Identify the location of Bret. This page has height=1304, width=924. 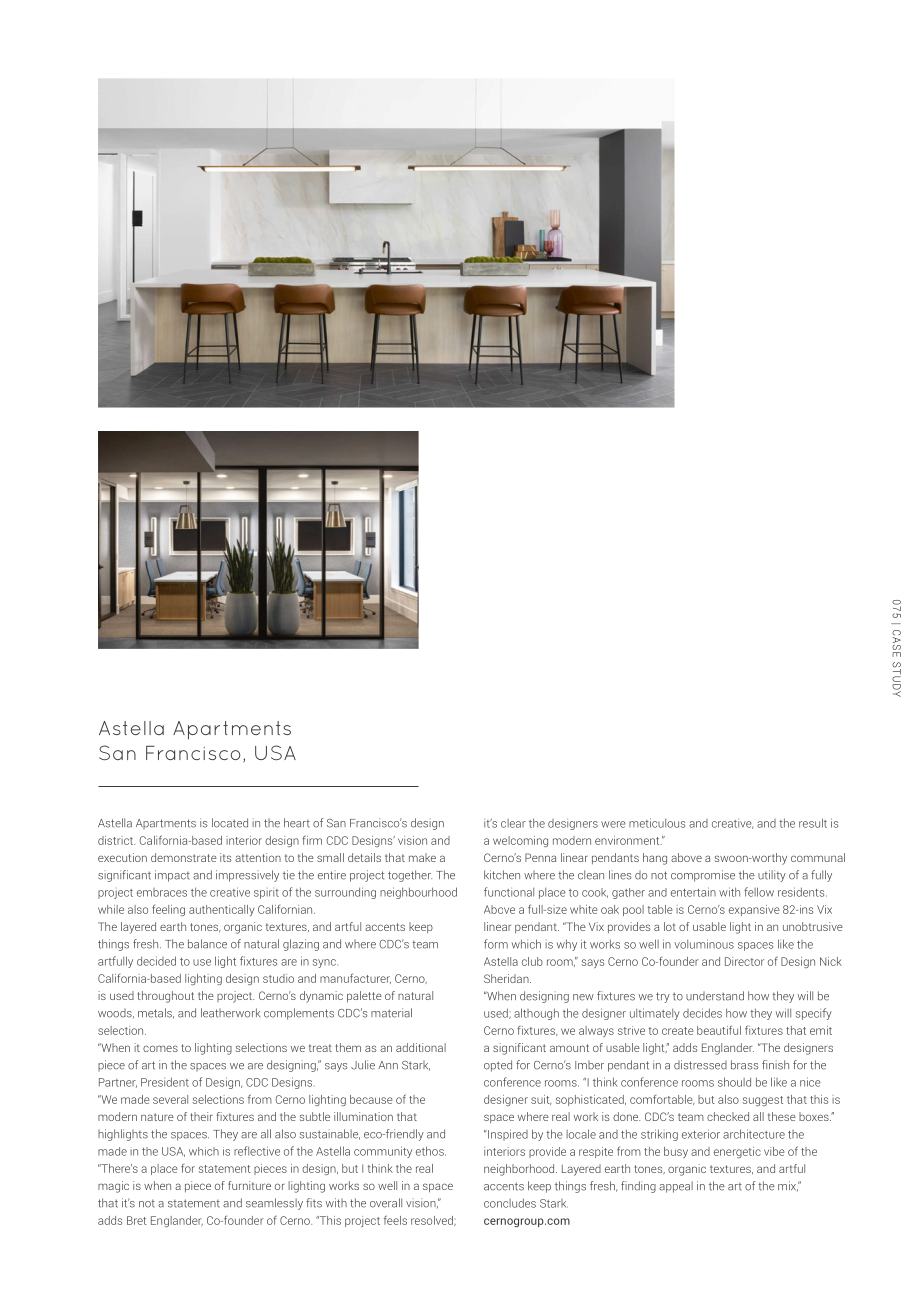
(137, 1220).
